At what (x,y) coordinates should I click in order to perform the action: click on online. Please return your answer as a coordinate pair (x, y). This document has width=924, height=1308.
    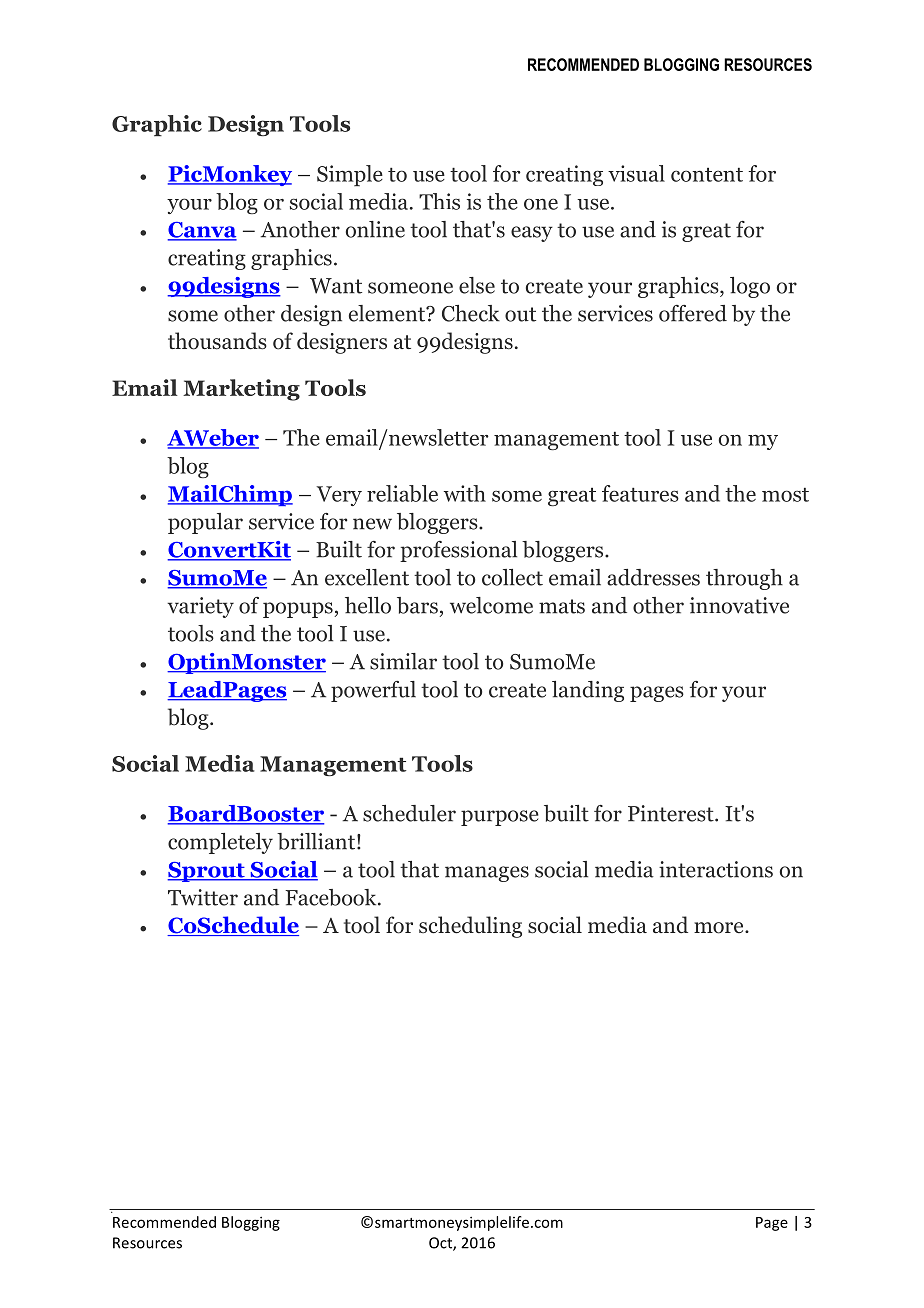
    Looking at the image, I should click on (375, 229).
